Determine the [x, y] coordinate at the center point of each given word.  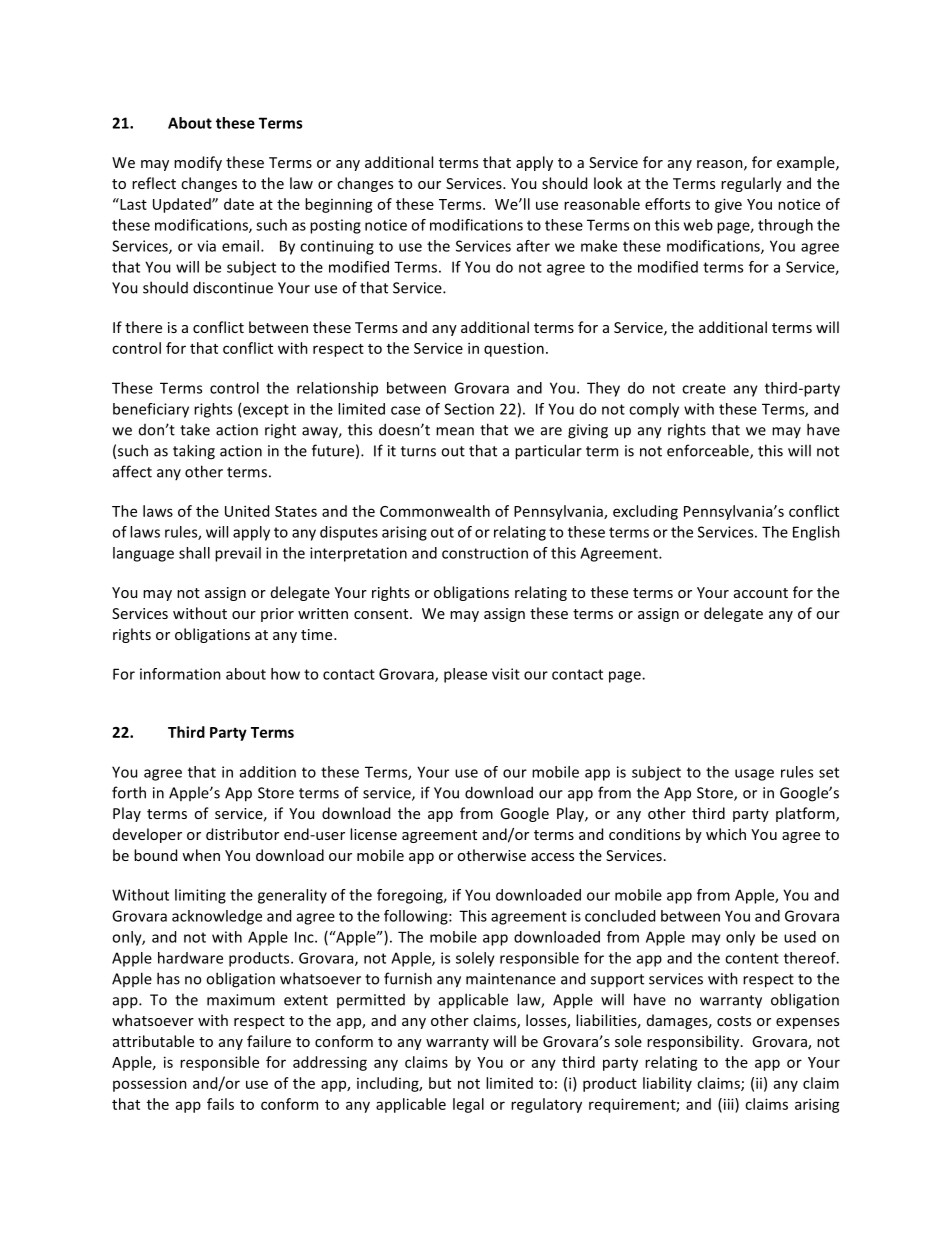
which [726, 834]
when [201, 855]
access [552, 857]
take [195, 429]
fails [220, 1104]
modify [198, 163]
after [533, 246]
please [465, 675]
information [180, 674]
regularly [751, 184]
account [761, 593]
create [704, 388]
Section [469, 409]
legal [468, 1105]
